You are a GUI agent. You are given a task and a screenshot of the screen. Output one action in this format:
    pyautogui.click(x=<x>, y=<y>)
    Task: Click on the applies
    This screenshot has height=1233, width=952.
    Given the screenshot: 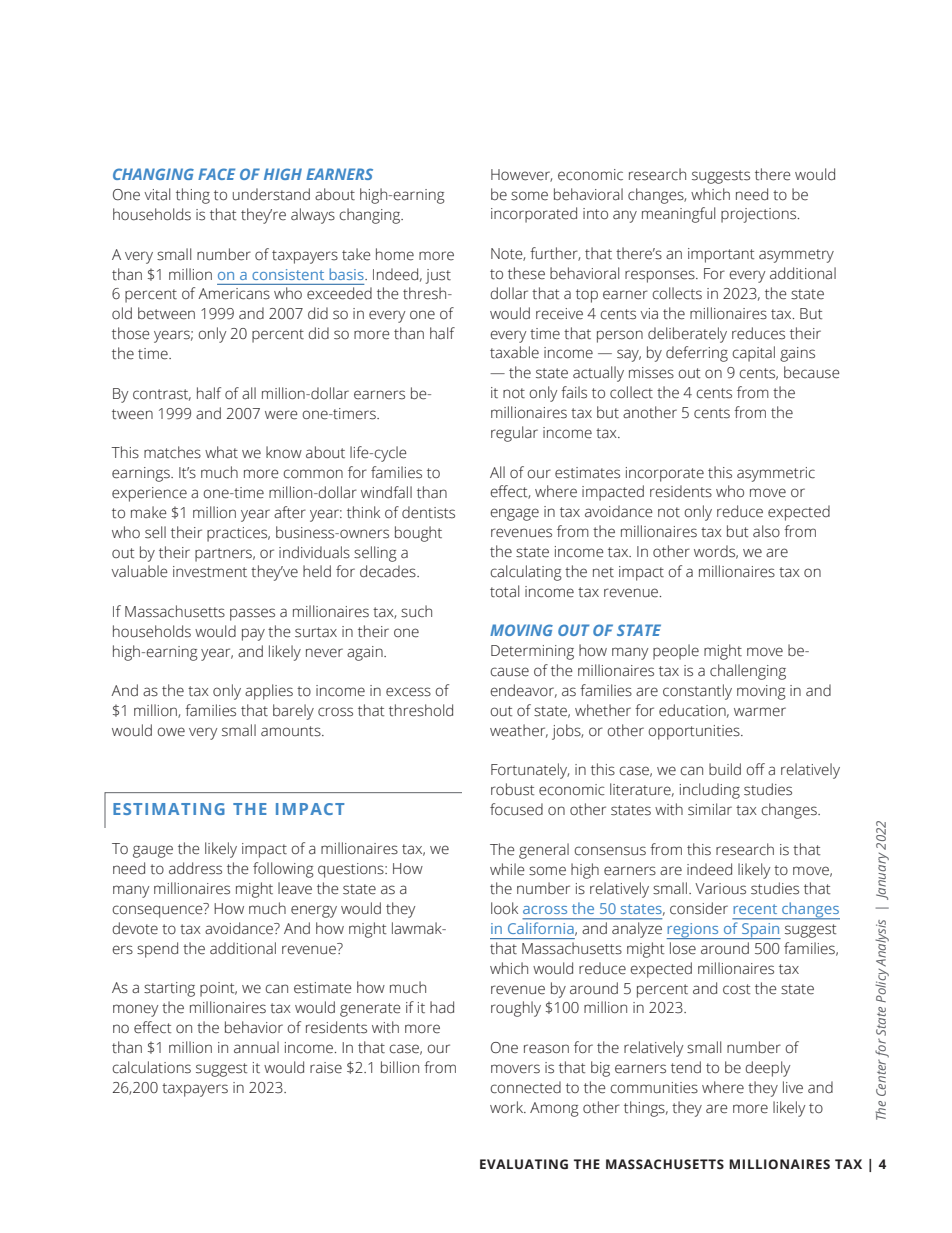 What is the action you would take?
    pyautogui.click(x=269, y=692)
